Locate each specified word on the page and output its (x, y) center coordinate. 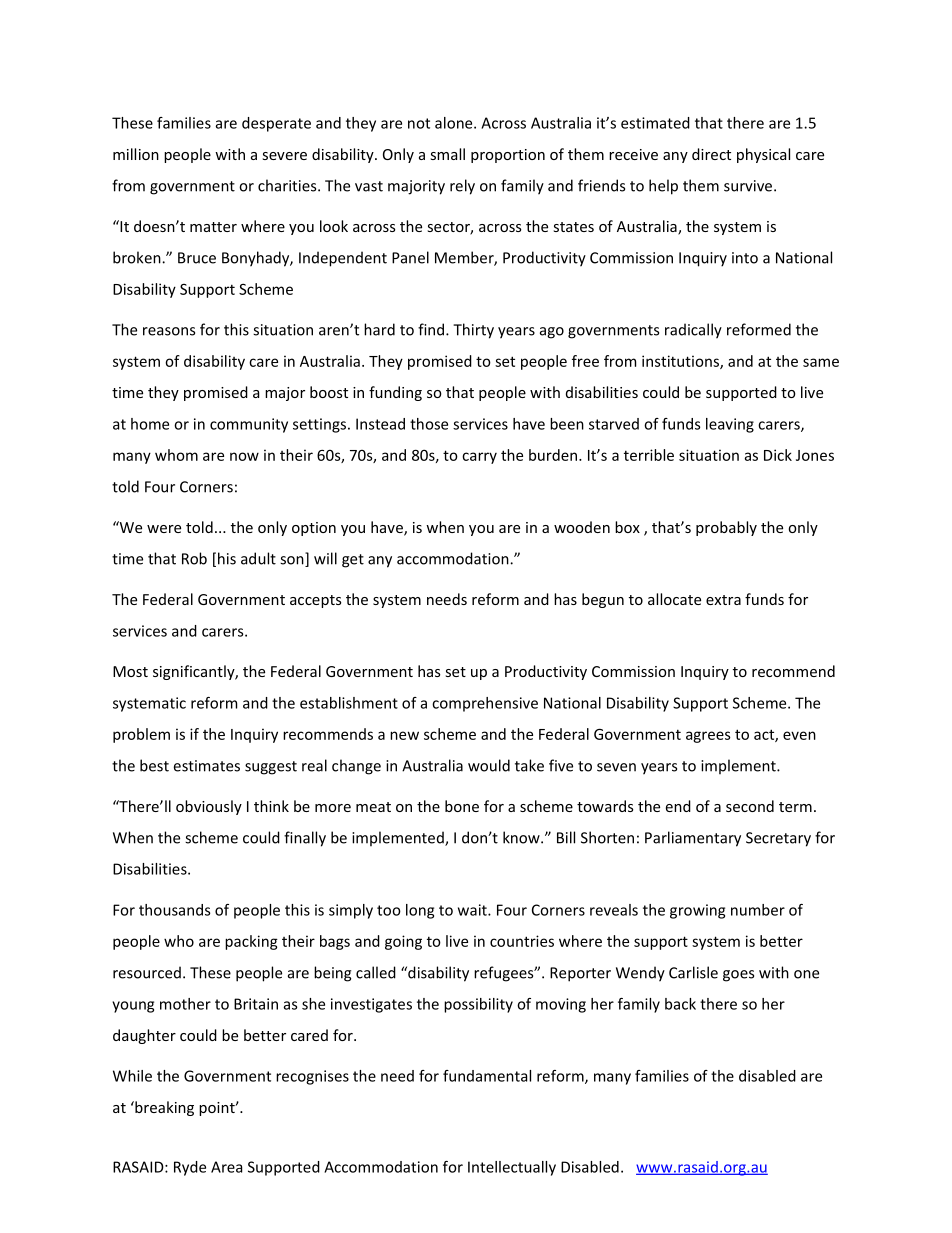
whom (176, 455)
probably (726, 528)
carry (479, 458)
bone (462, 806)
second (750, 806)
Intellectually (512, 1168)
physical (763, 155)
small (448, 154)
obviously (209, 807)
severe (285, 156)
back (680, 1004)
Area (226, 1167)
